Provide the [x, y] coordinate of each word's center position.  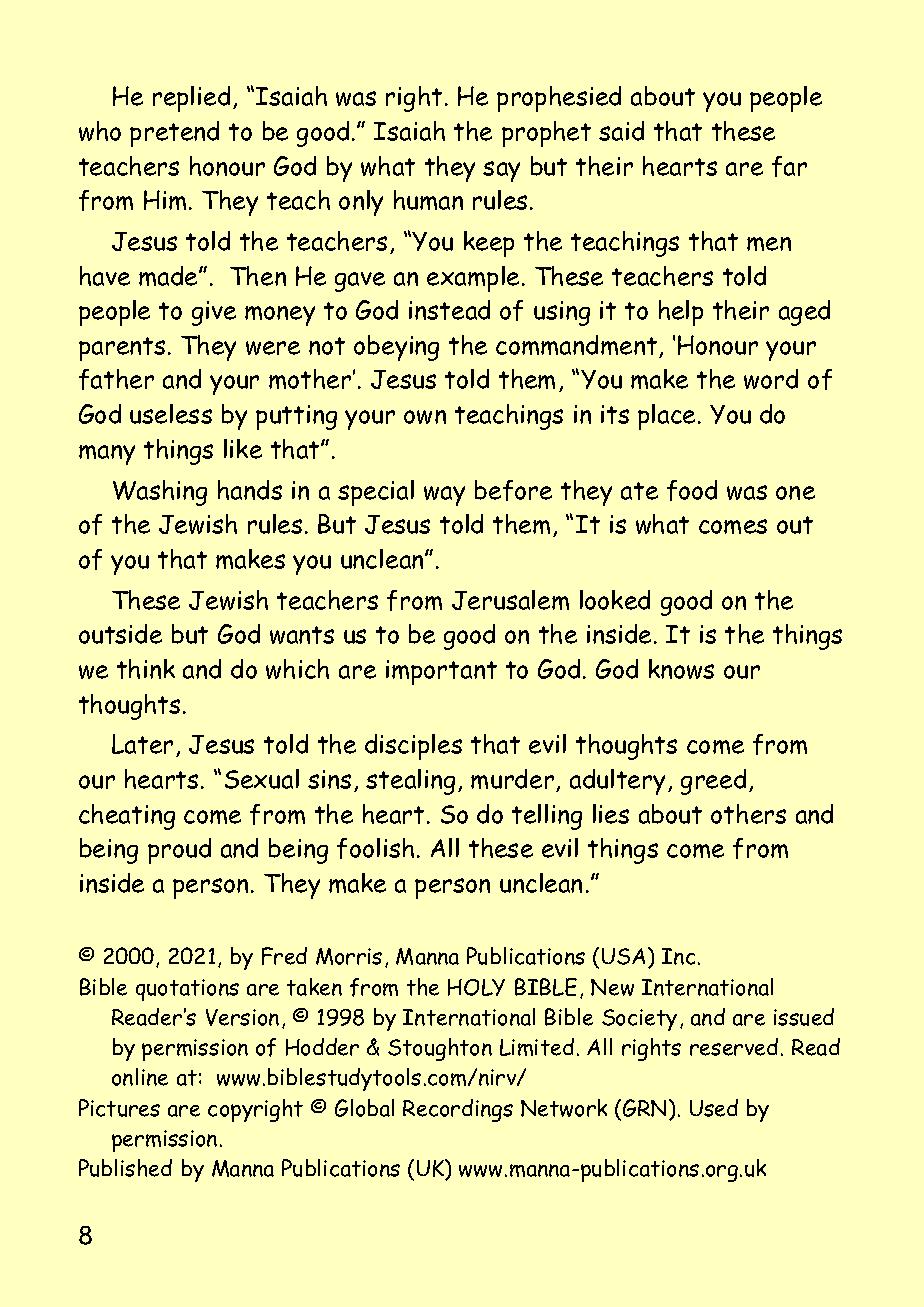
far [789, 166]
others [748, 814]
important [441, 672]
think [146, 669]
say [501, 171]
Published [125, 1168]
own [425, 417]
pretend [174, 134]
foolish [375, 848]
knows [681, 669]
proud [179, 851]
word [771, 379]
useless [171, 414]
